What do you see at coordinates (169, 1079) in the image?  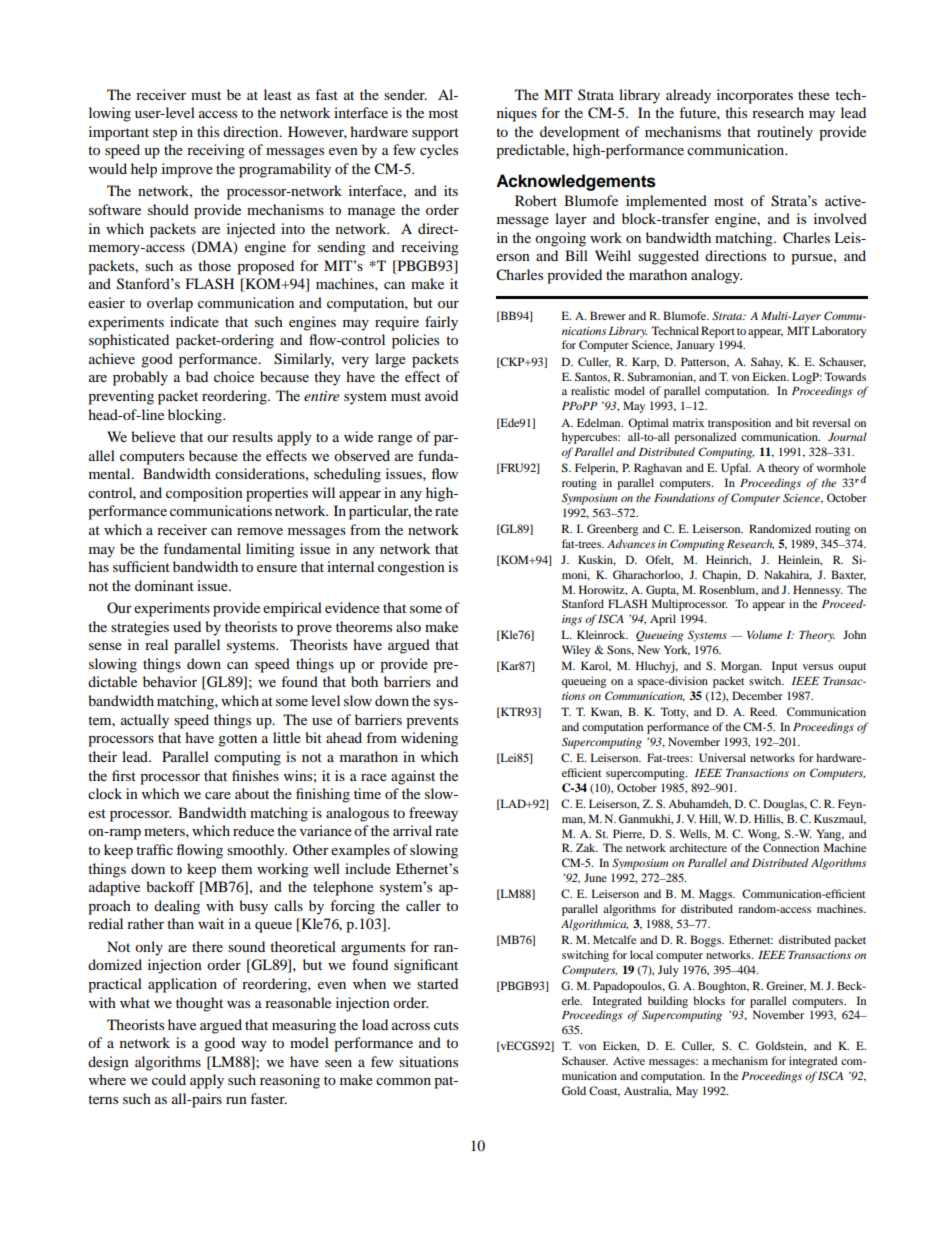 I see `could` at bounding box center [169, 1079].
